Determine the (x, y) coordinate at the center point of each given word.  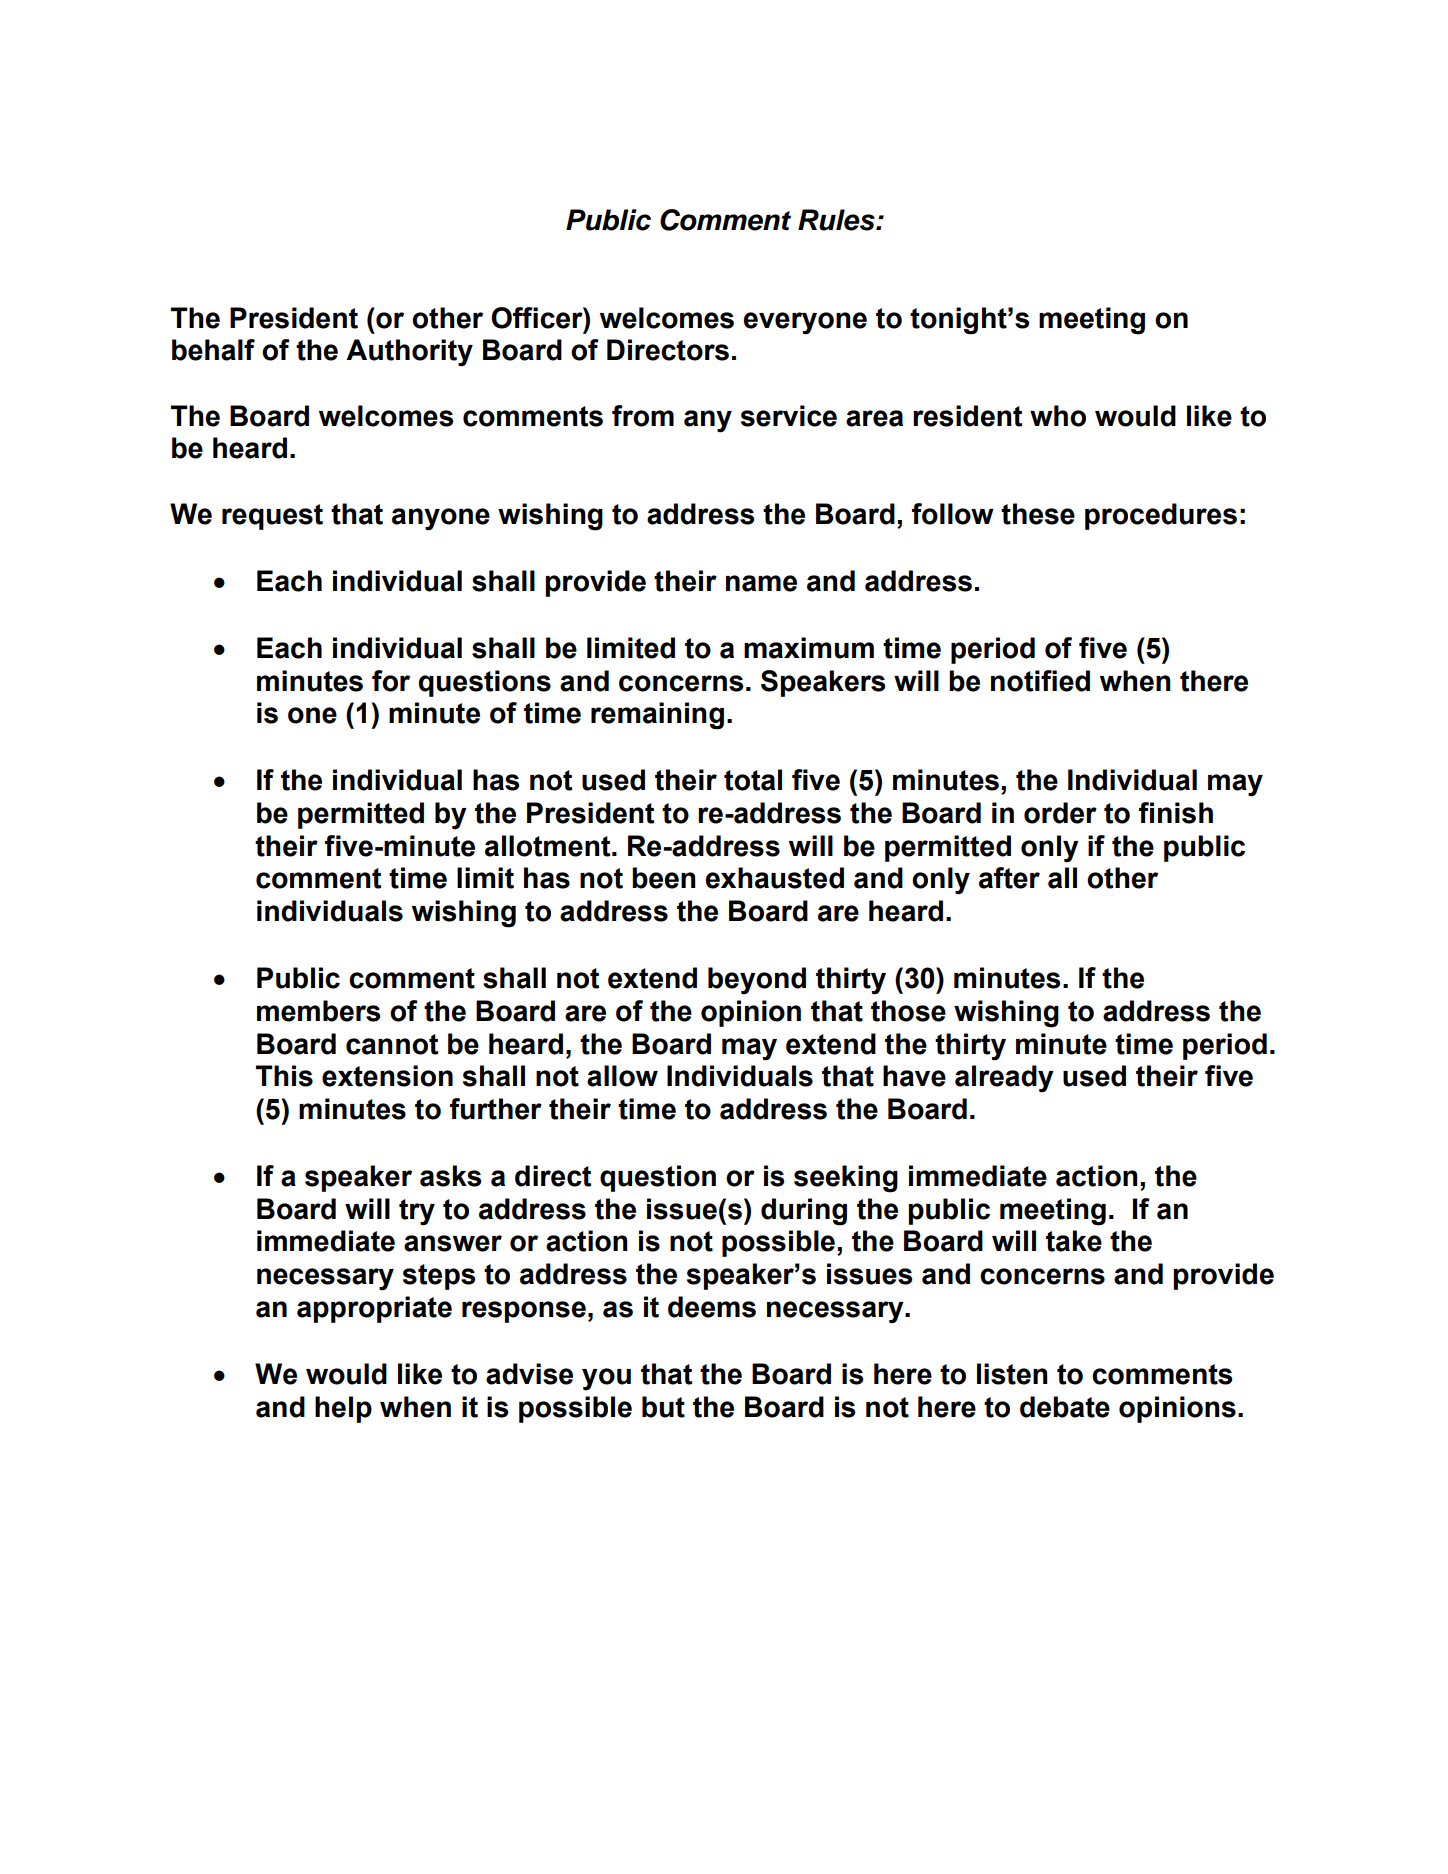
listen (1012, 1374)
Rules (837, 220)
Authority (409, 353)
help (343, 1409)
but (663, 1407)
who (1058, 416)
